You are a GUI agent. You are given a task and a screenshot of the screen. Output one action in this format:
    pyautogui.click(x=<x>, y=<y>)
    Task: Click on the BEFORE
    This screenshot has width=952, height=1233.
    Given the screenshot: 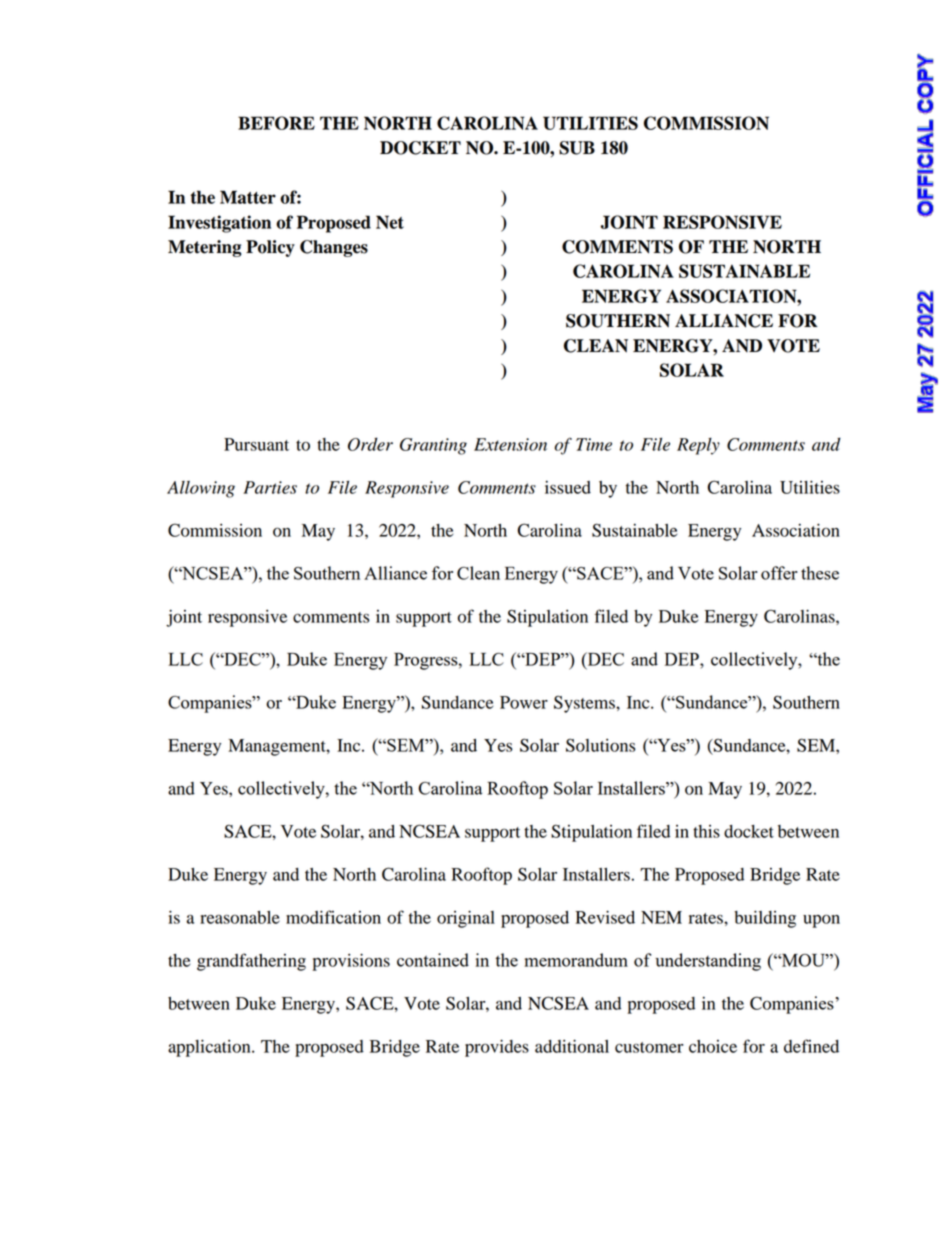 What is the action you would take?
    pyautogui.click(x=276, y=123)
